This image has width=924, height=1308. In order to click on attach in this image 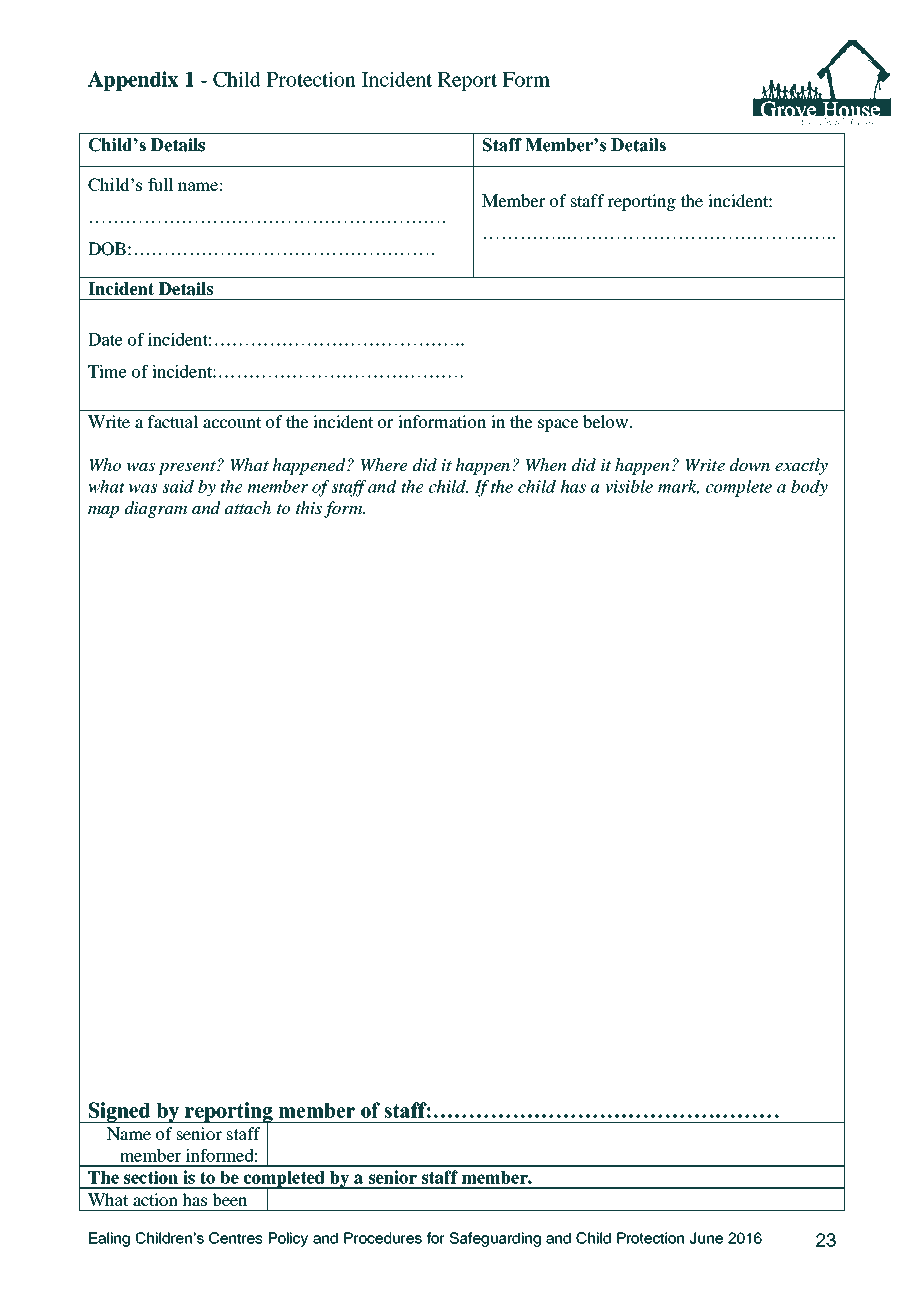, I will do `click(248, 507)`.
